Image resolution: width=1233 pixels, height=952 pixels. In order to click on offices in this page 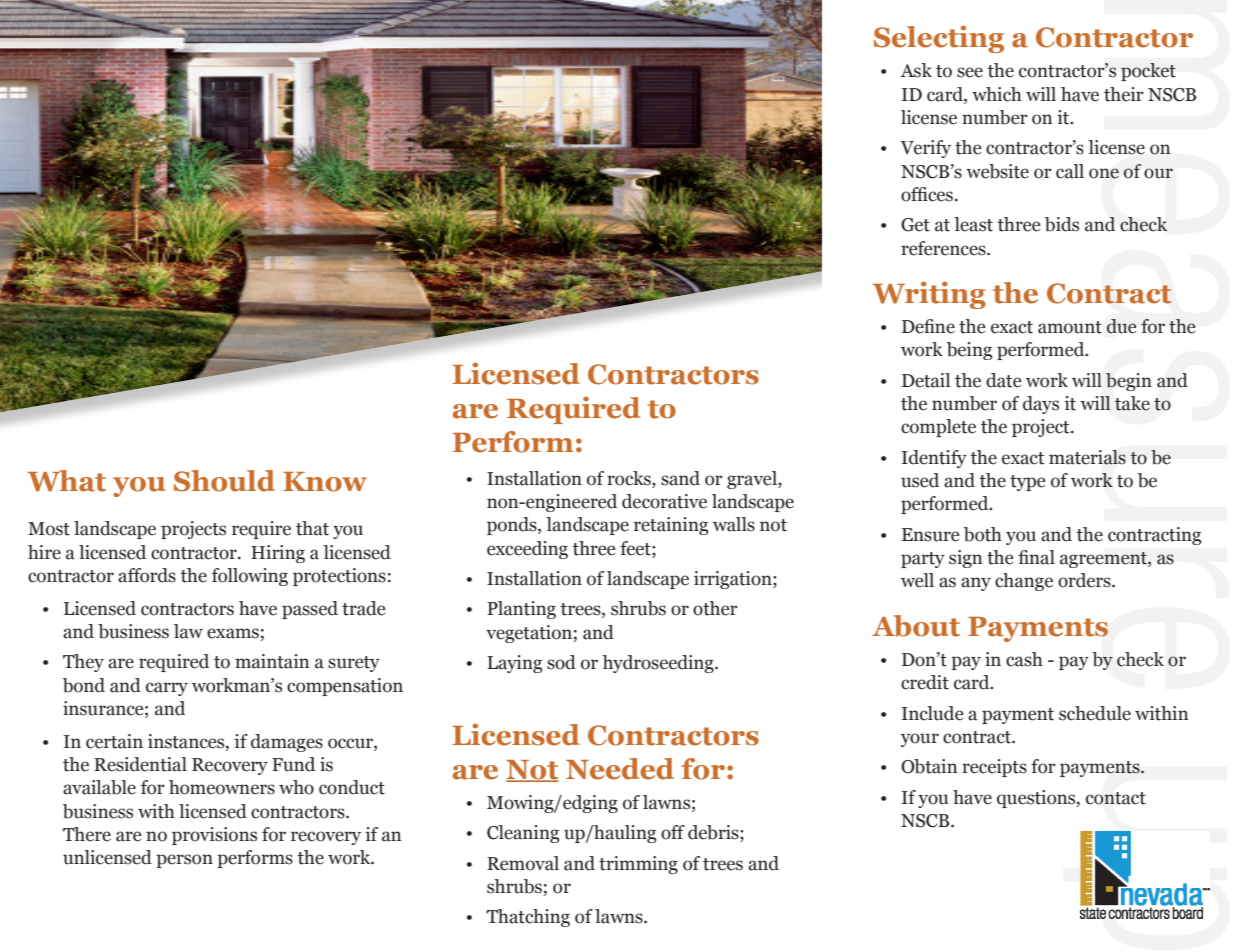, I will do `click(927, 194)`.
